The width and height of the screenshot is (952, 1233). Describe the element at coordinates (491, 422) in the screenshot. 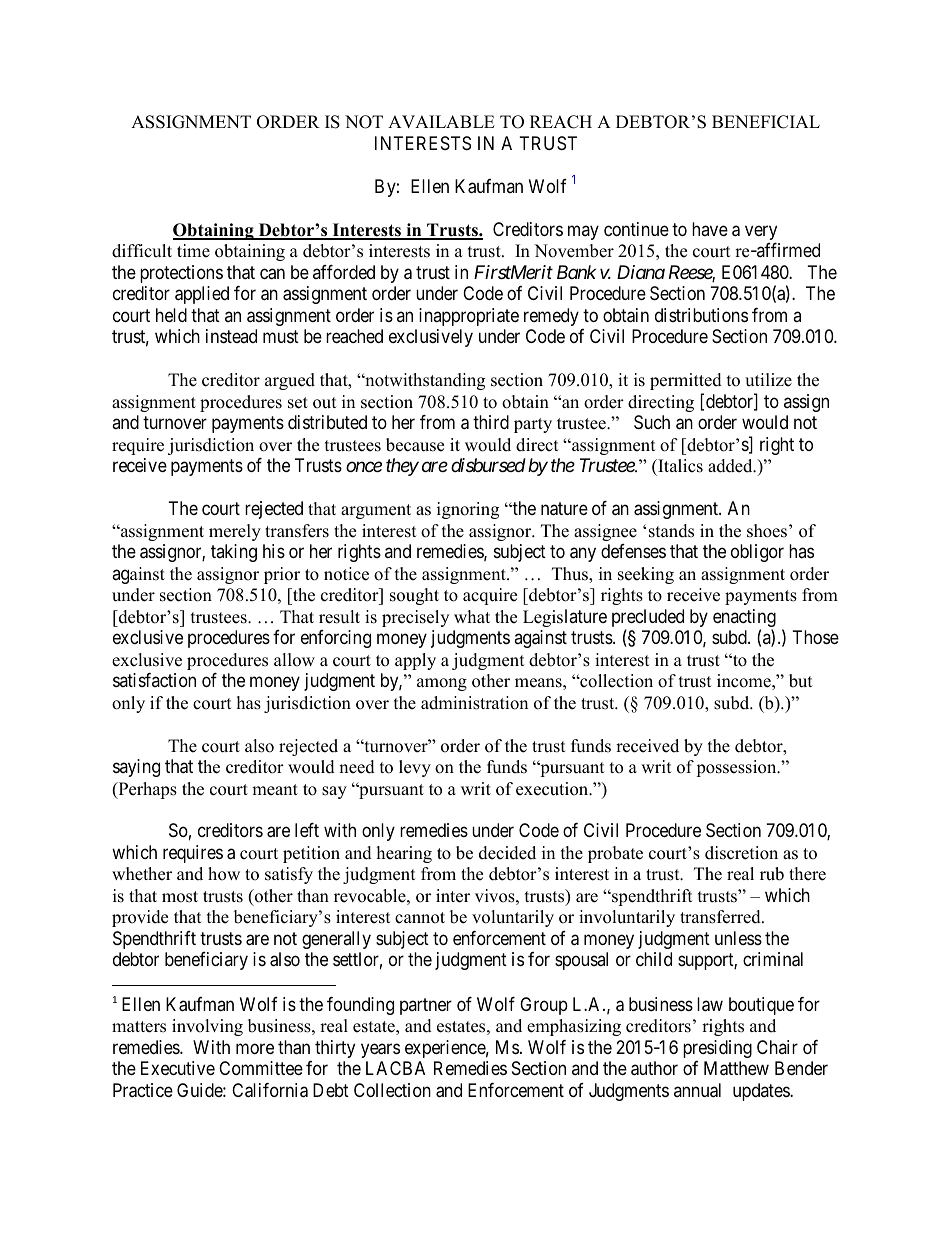

I see `third` at that location.
